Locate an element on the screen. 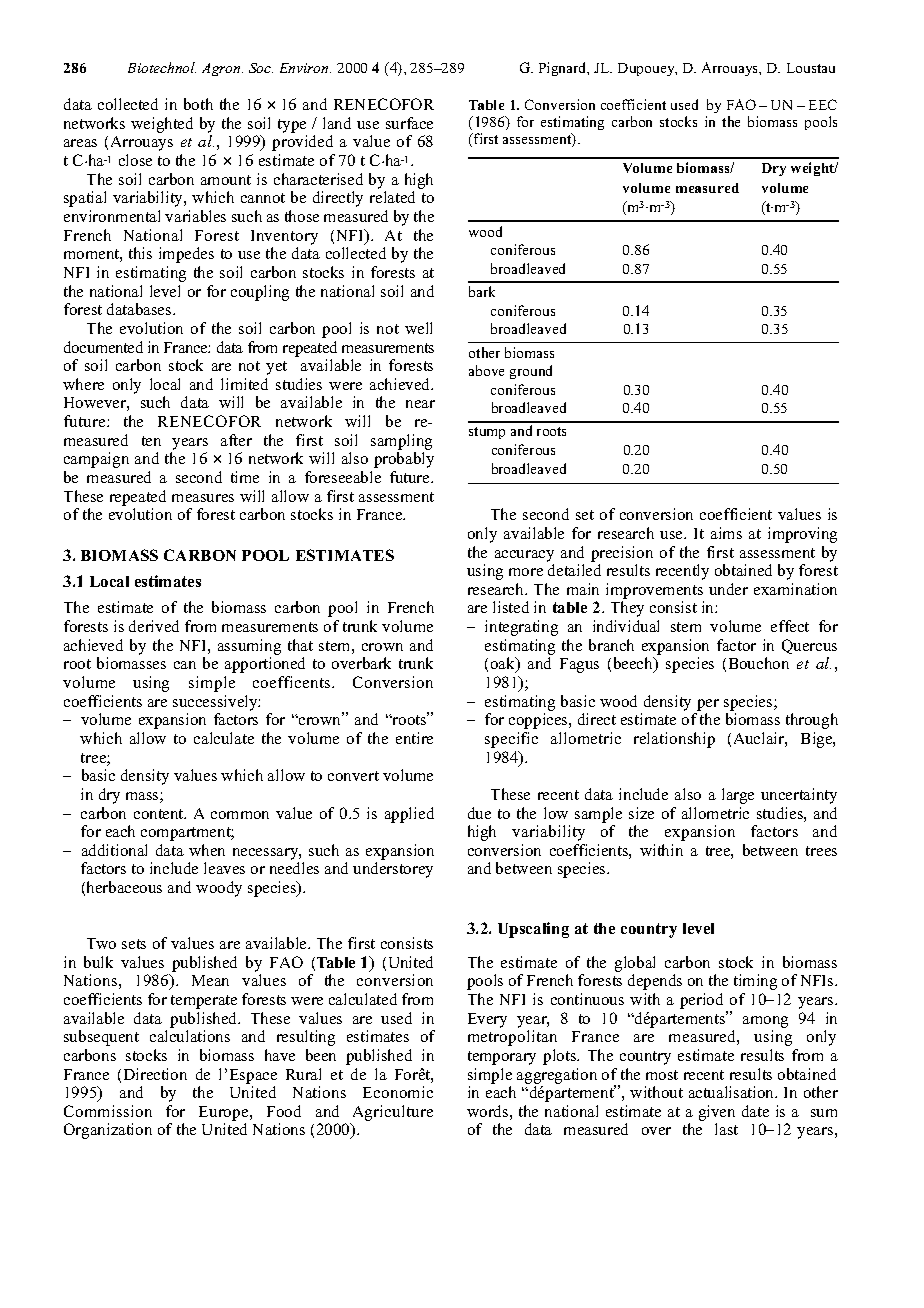 This screenshot has width=924, height=1308. surface is located at coordinates (409, 123).
